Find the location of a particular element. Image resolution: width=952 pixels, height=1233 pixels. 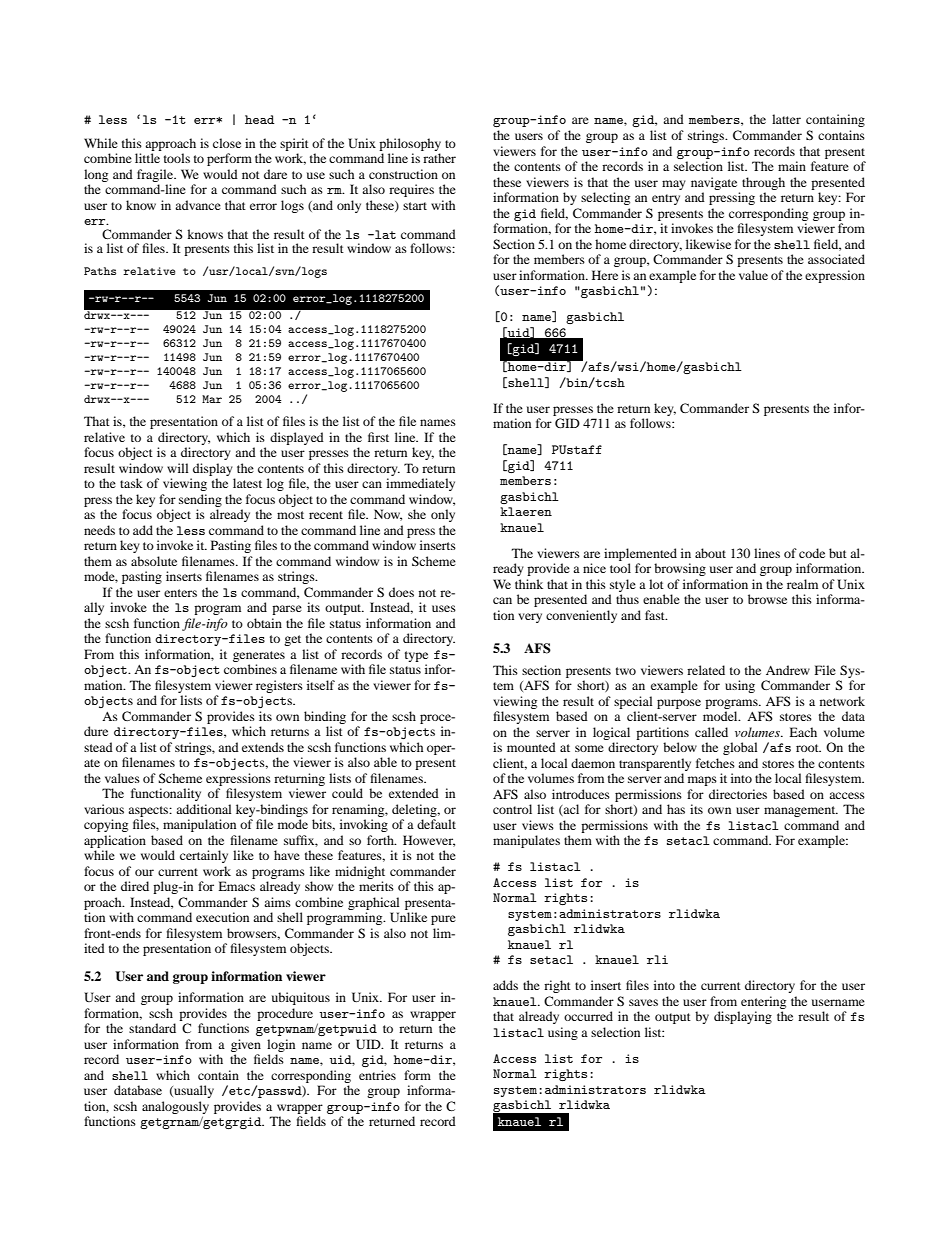

will is located at coordinates (178, 468).
